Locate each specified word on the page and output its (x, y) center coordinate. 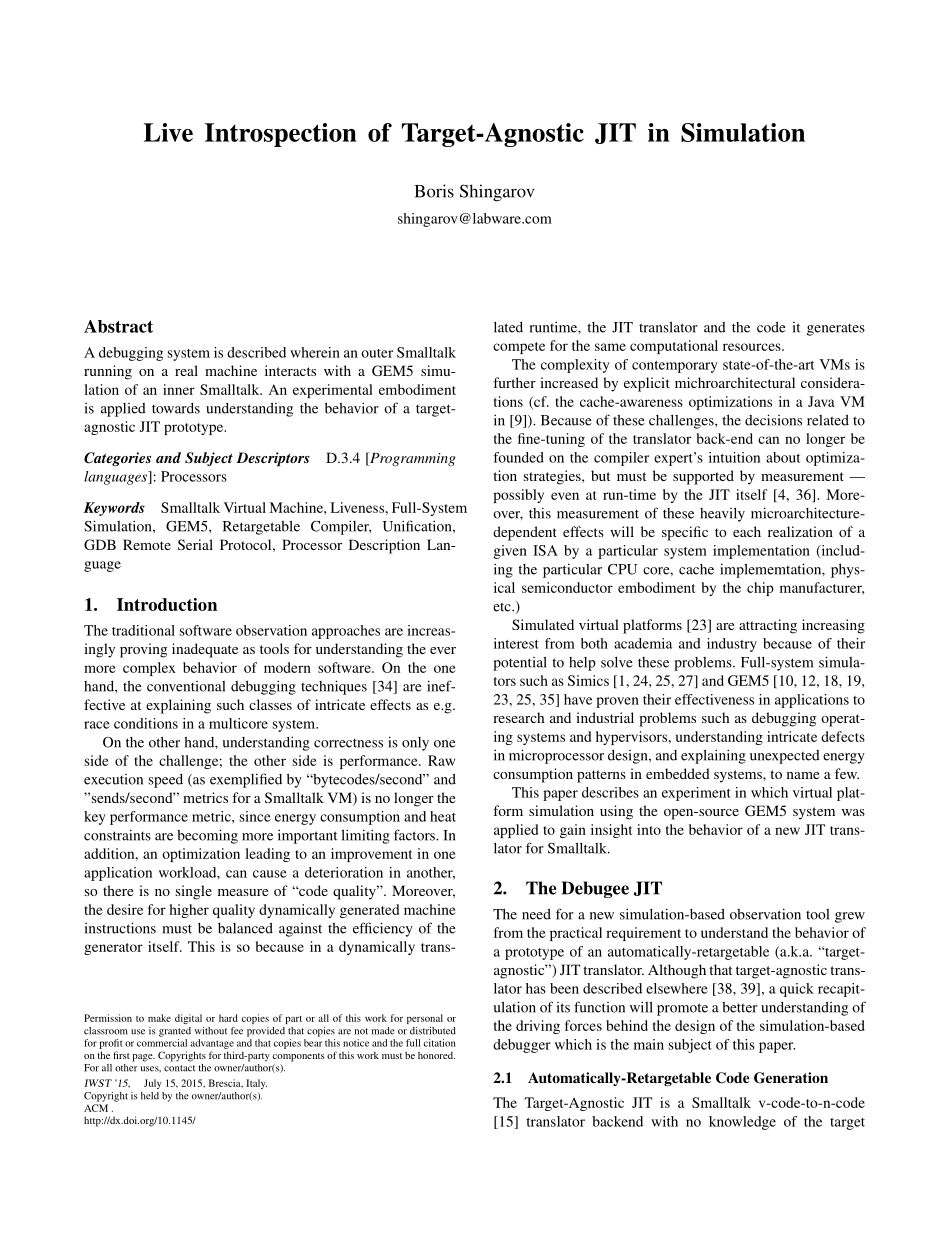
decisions (773, 420)
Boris (434, 191)
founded (518, 457)
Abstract (118, 326)
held (150, 1096)
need (536, 914)
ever (443, 650)
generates (836, 330)
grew (850, 917)
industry (732, 645)
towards (176, 408)
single (194, 892)
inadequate (205, 650)
